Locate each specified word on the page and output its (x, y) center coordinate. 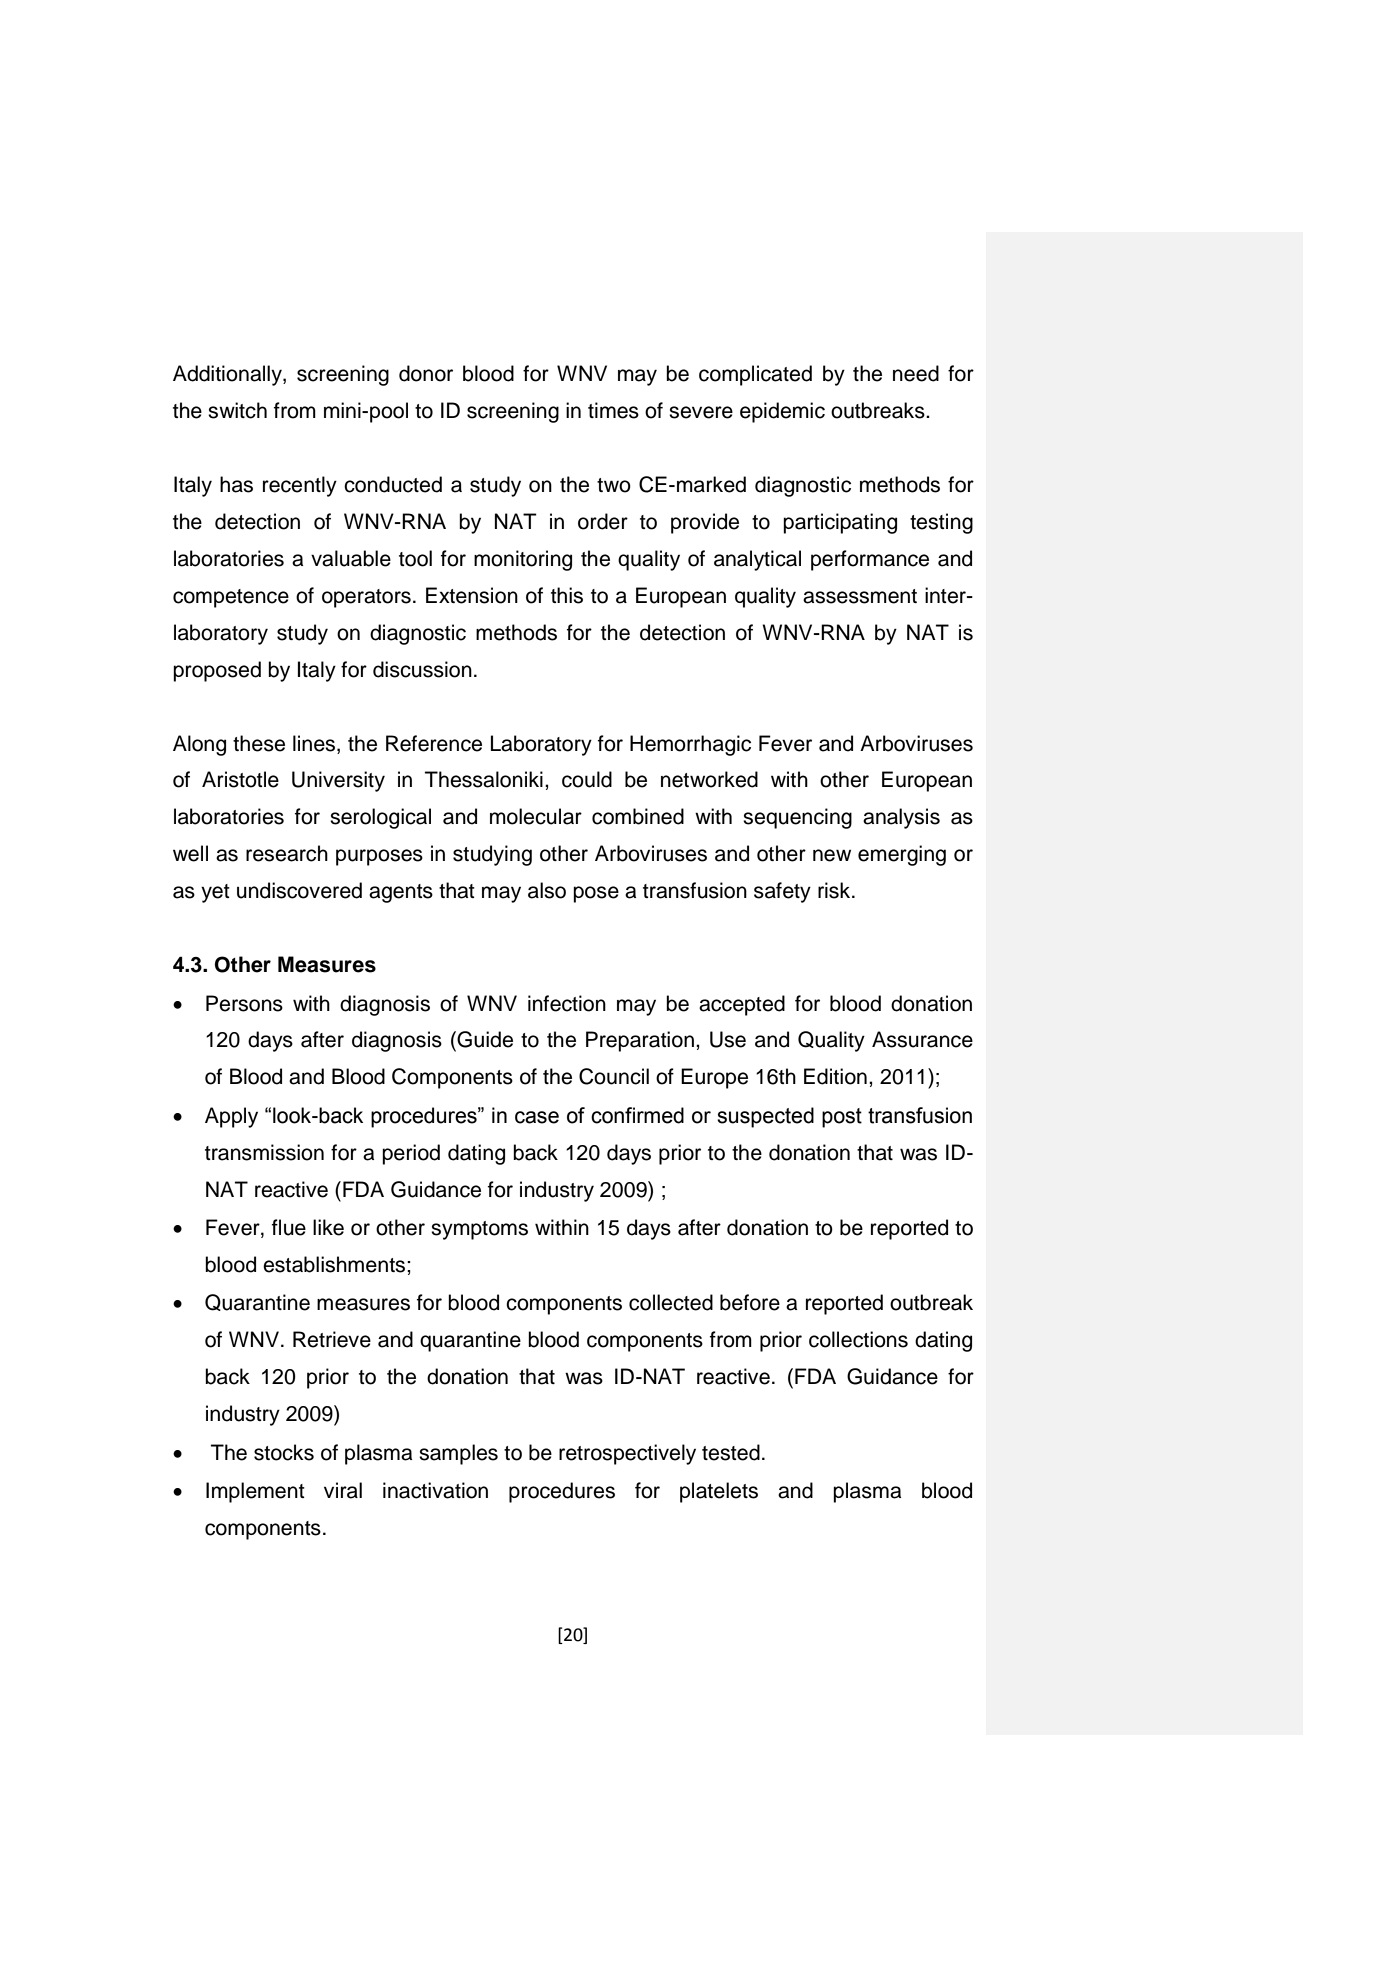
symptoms (479, 1230)
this (567, 595)
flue (289, 1227)
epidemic (782, 412)
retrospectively (627, 1454)
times (613, 410)
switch (237, 410)
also (547, 890)
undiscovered (299, 890)
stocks (284, 1452)
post (842, 1118)
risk (835, 890)
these (259, 743)
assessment (860, 596)
